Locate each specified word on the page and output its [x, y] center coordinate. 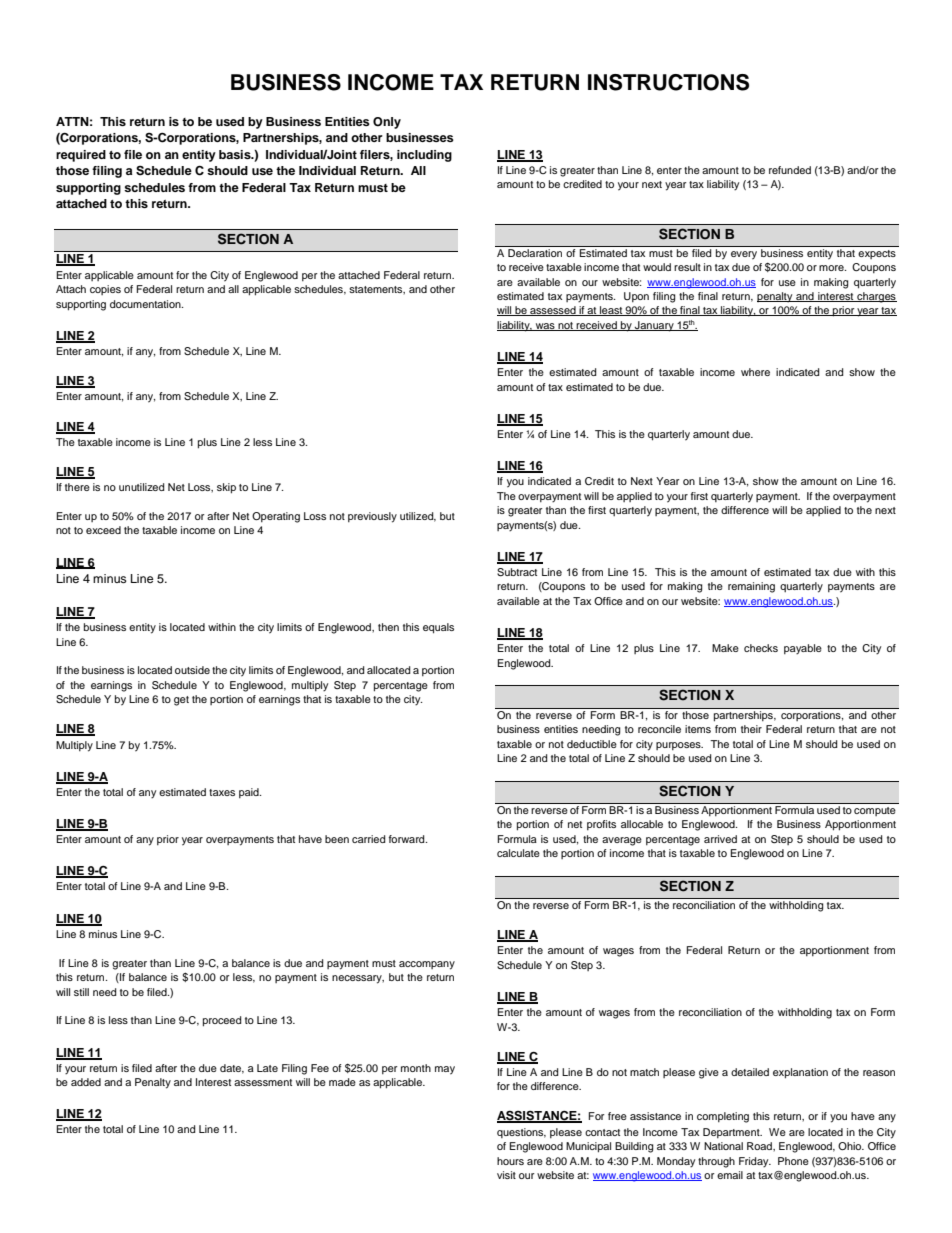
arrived [720, 839]
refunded [790, 170]
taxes [222, 792]
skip [226, 488]
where [755, 372]
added [86, 1082]
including [424, 156]
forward [408, 839]
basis [236, 154]
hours [510, 1161]
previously [372, 517]
